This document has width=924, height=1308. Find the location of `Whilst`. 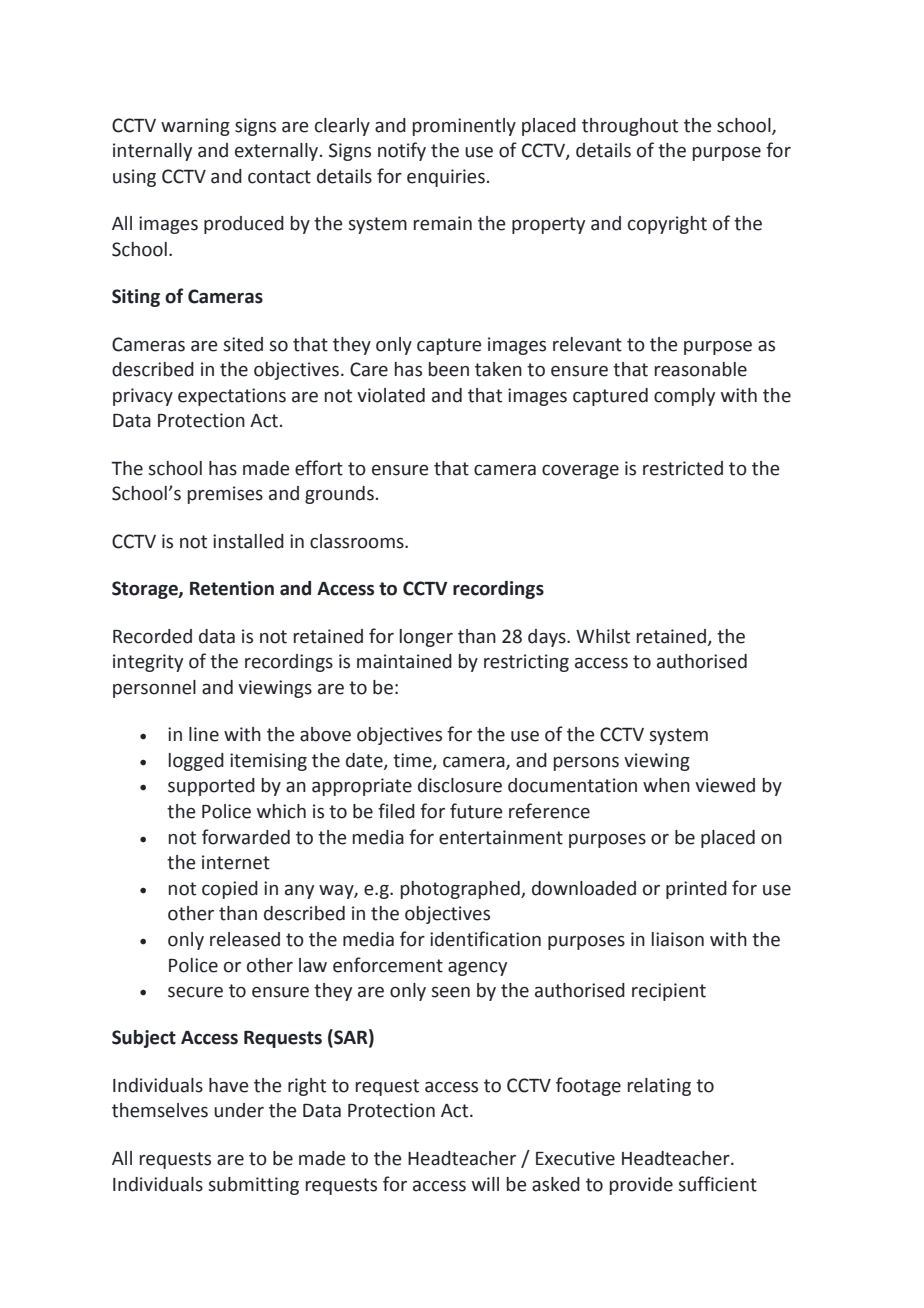

Whilst is located at coordinates (603, 636).
